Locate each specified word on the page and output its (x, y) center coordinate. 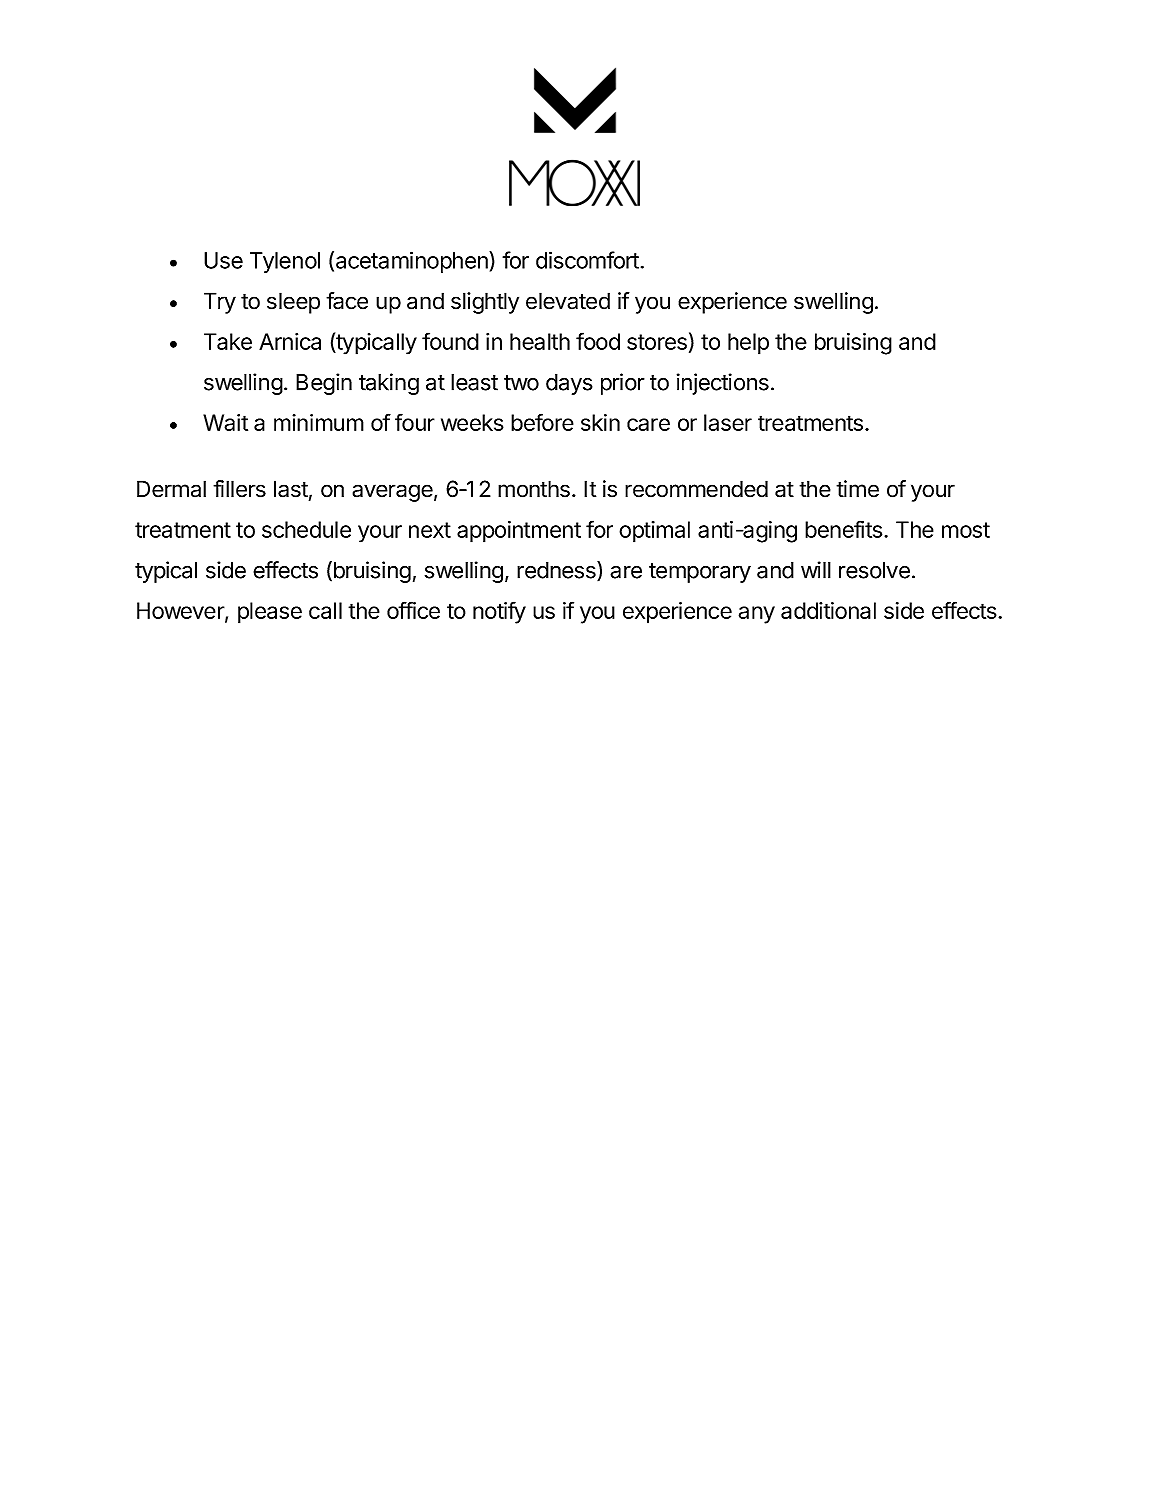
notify (499, 612)
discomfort (587, 260)
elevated (568, 301)
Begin (324, 384)
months (534, 489)
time (857, 489)
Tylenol (285, 262)
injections (723, 384)
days (569, 384)
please (270, 613)
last (291, 489)
